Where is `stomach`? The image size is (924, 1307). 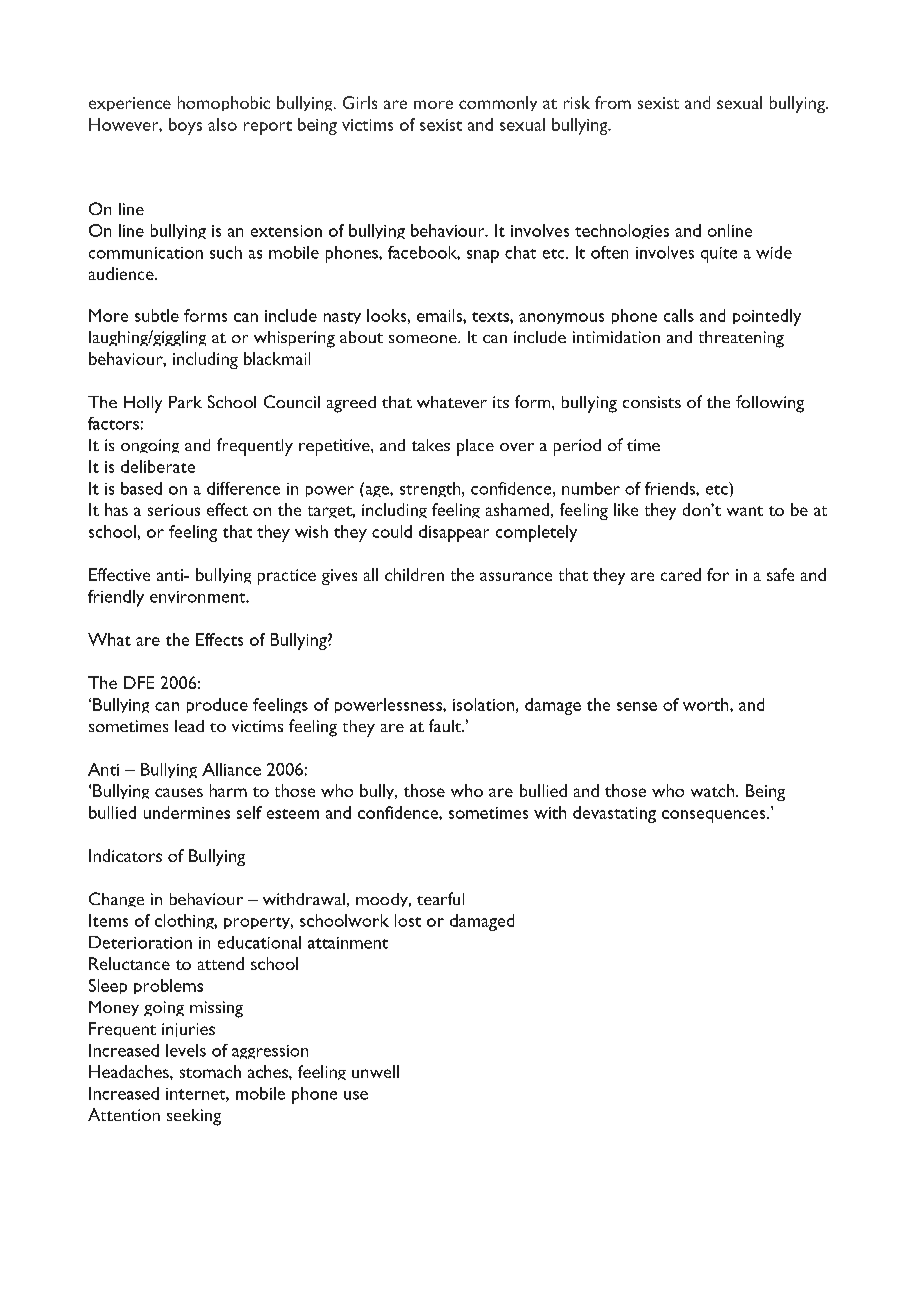
stomach is located at coordinates (210, 1071).
